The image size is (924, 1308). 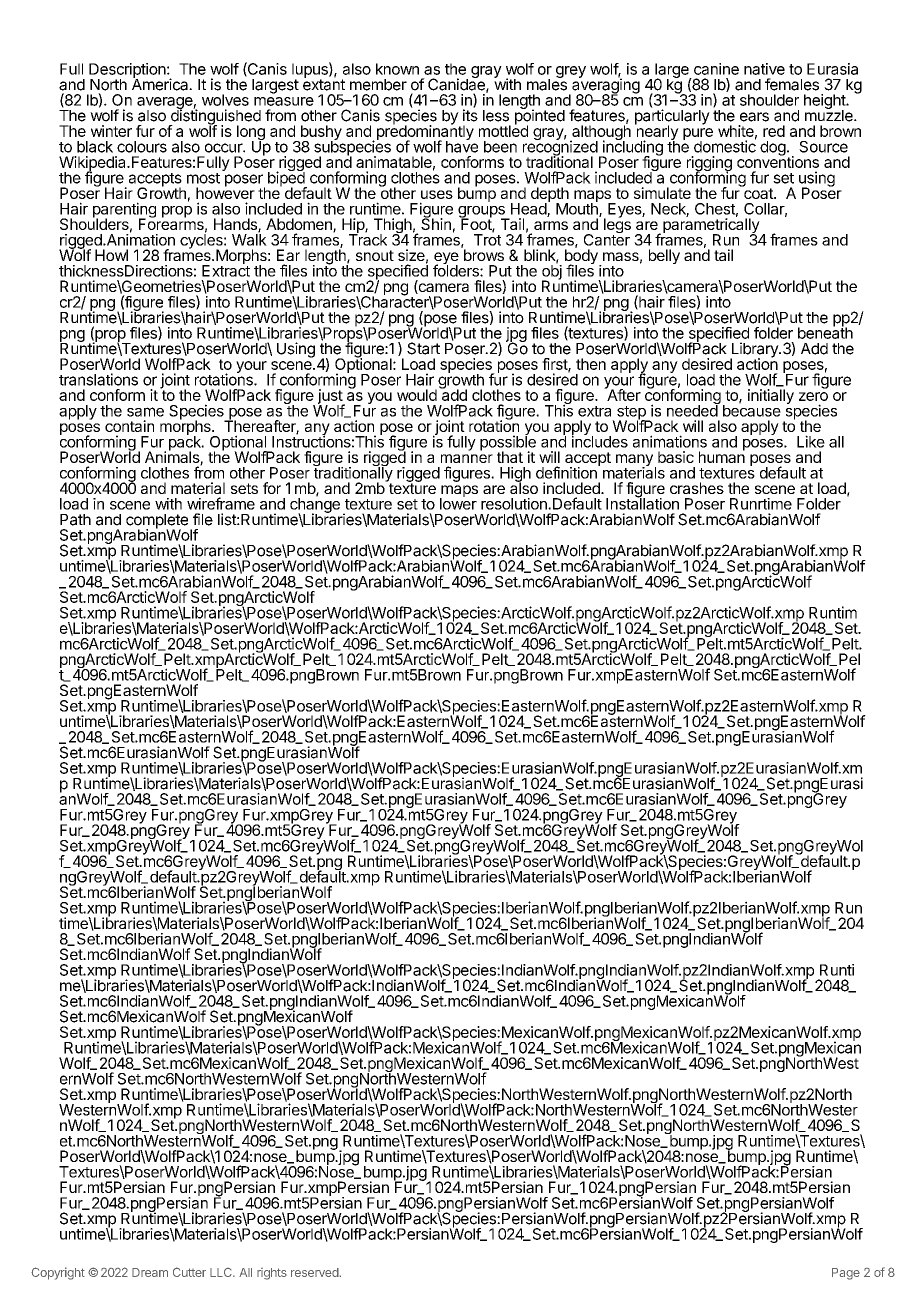 I want to click on Installation, so click(x=642, y=503).
